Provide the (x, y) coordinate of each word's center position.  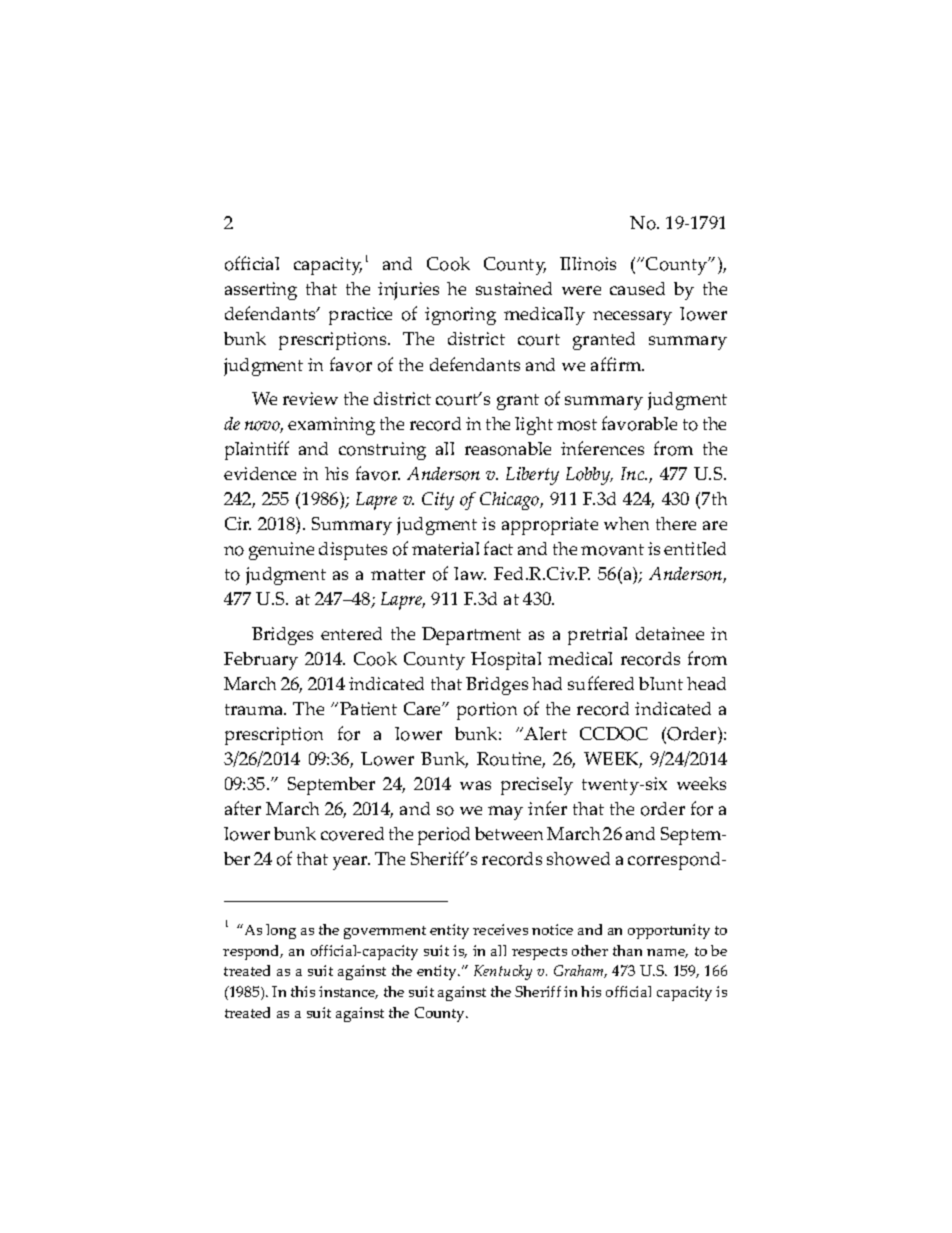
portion (487, 711)
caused (637, 288)
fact (498, 548)
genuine (281, 551)
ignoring (460, 316)
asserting (261, 291)
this (303, 991)
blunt (661, 683)
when (626, 523)
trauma (255, 709)
